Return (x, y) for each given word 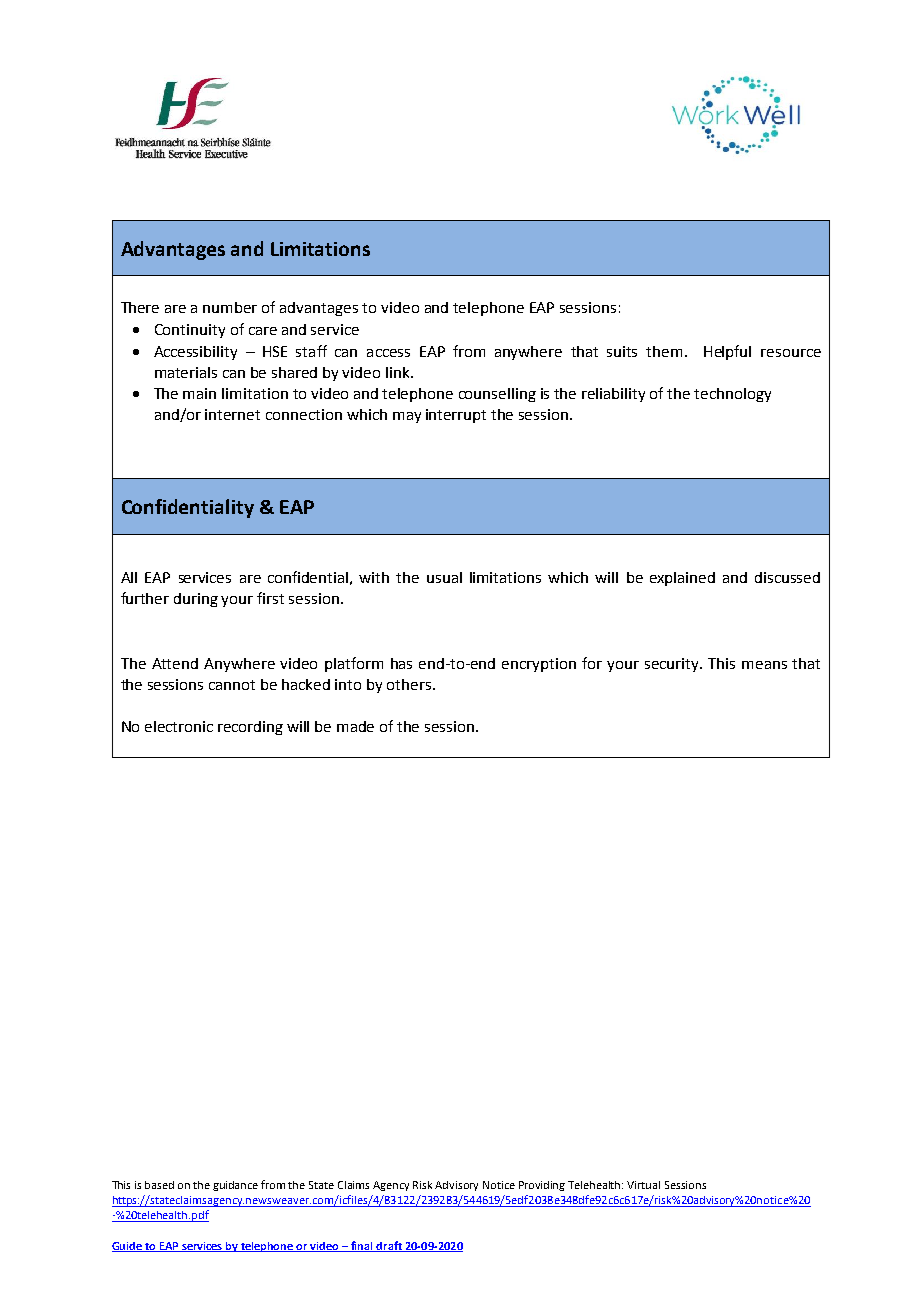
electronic (179, 726)
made (355, 726)
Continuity (190, 331)
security (673, 665)
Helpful (727, 352)
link (399, 372)
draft (389, 1246)
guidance (235, 1186)
